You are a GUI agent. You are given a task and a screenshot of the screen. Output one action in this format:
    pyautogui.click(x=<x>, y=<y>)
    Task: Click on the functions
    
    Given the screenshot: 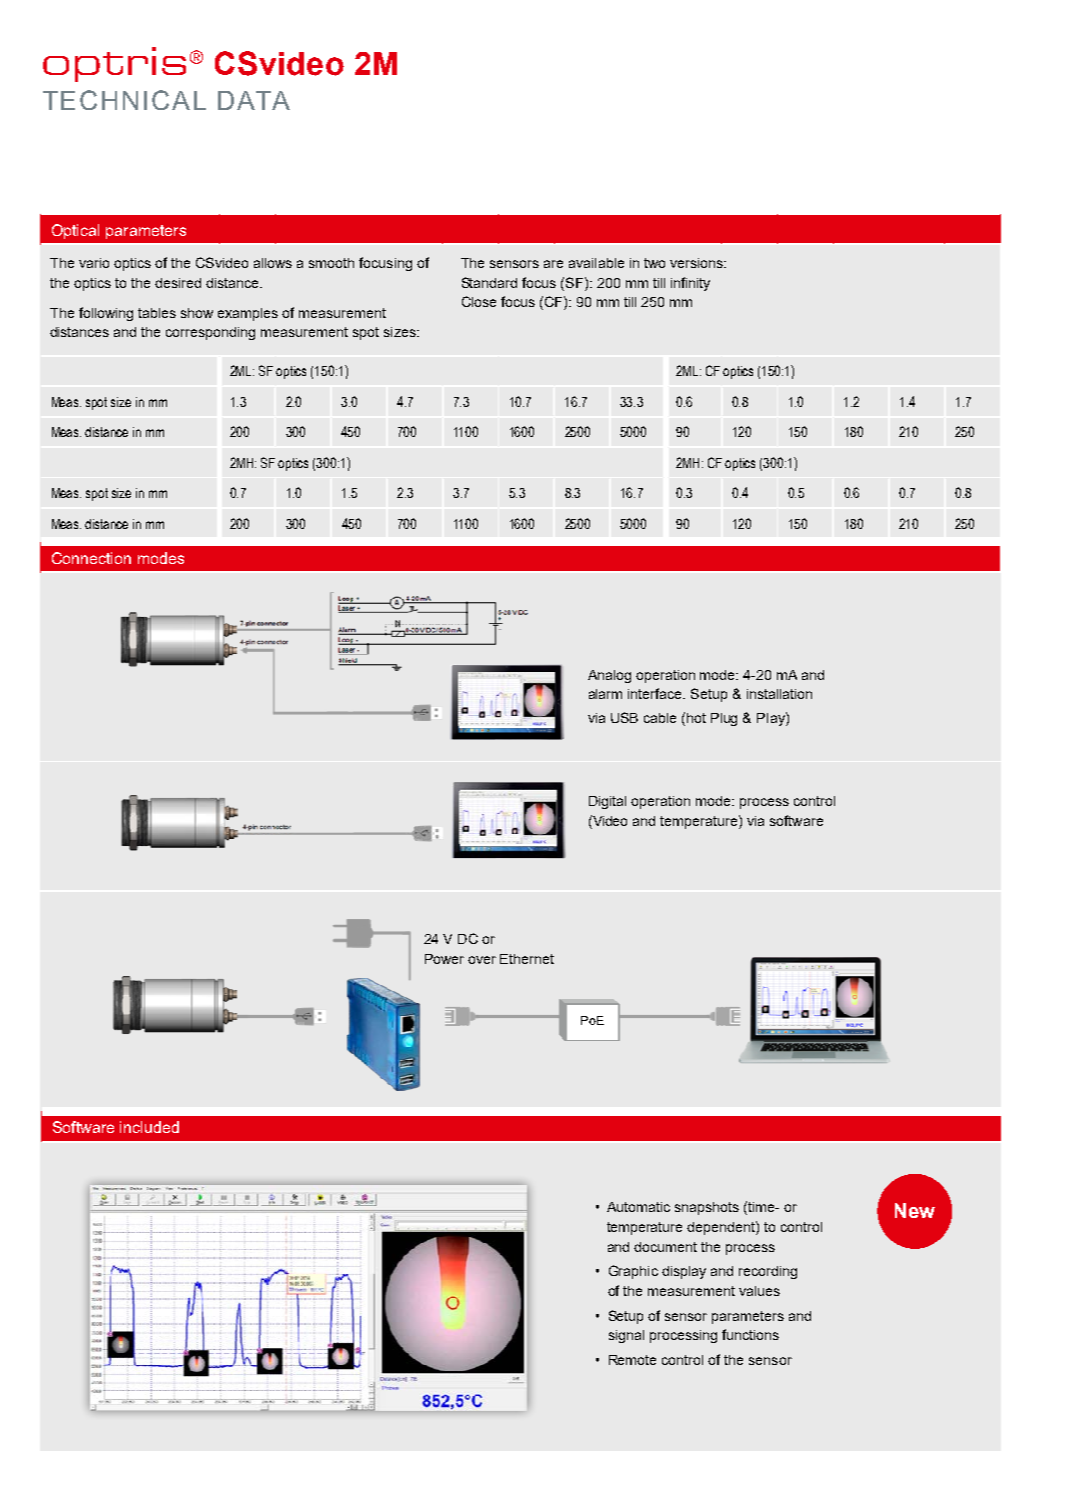 What is the action you would take?
    pyautogui.click(x=750, y=1334)
